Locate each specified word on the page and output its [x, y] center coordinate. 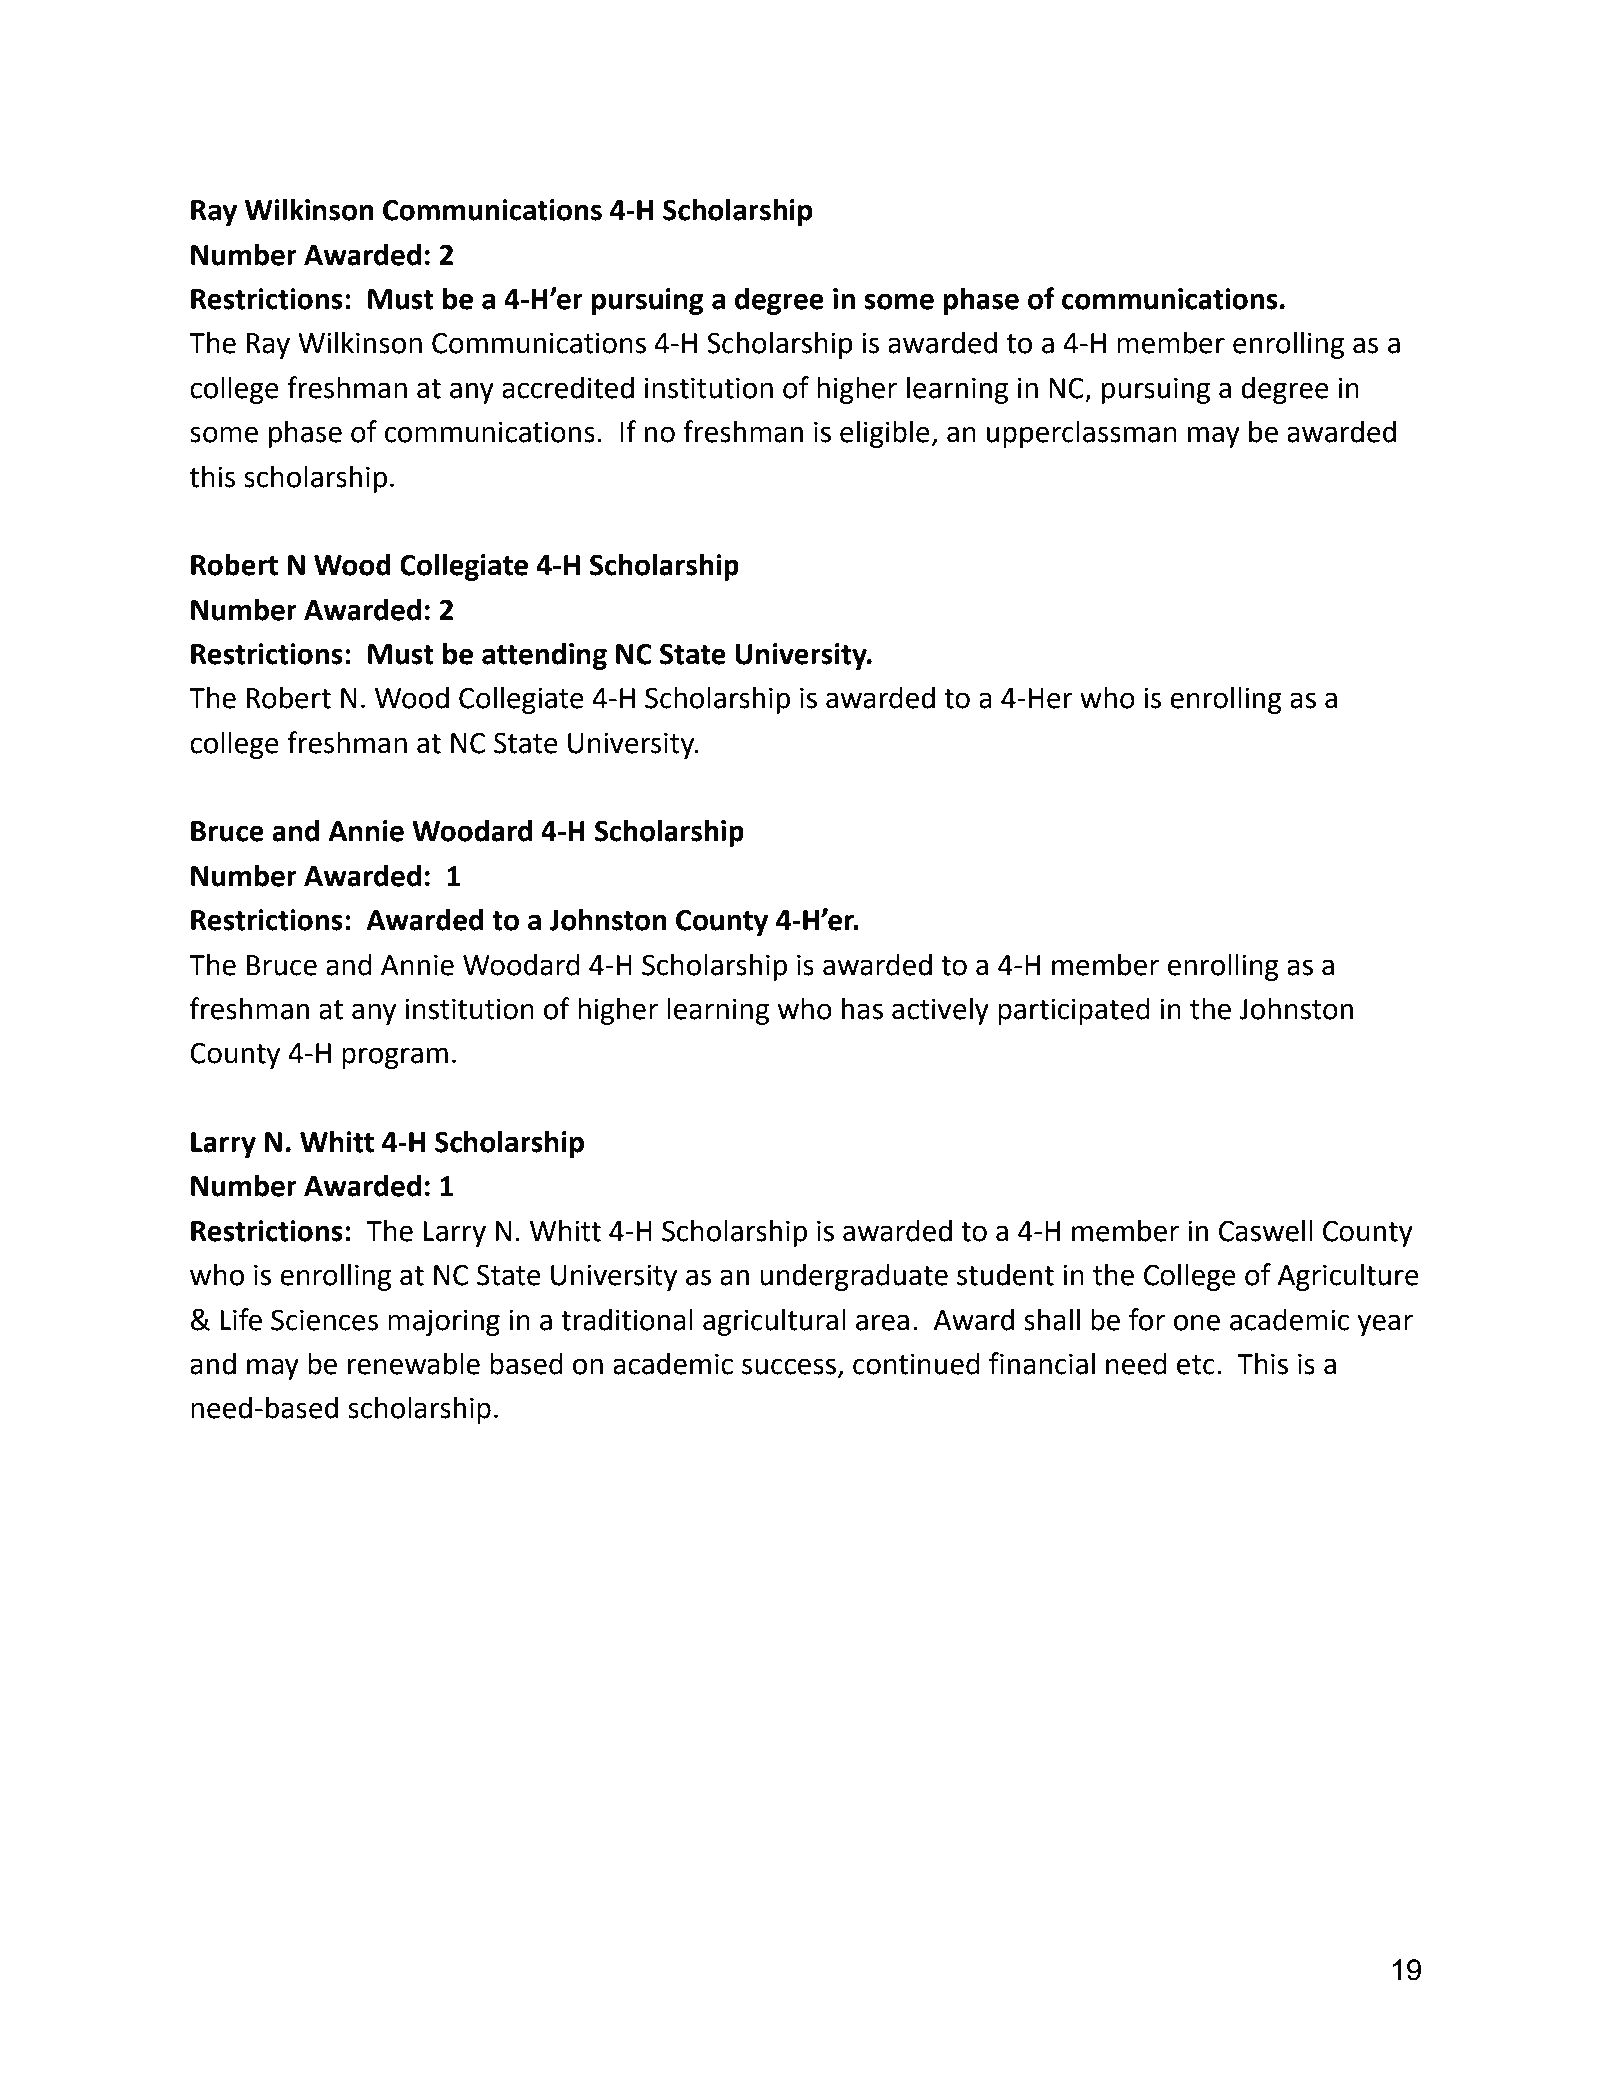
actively [940, 1011]
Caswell [1266, 1230]
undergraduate [854, 1277]
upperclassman [1082, 434]
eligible [886, 434]
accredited [568, 387]
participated [1074, 1011]
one [1197, 1322]
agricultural [774, 1322]
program [395, 1058]
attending [544, 656]
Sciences [324, 1320]
